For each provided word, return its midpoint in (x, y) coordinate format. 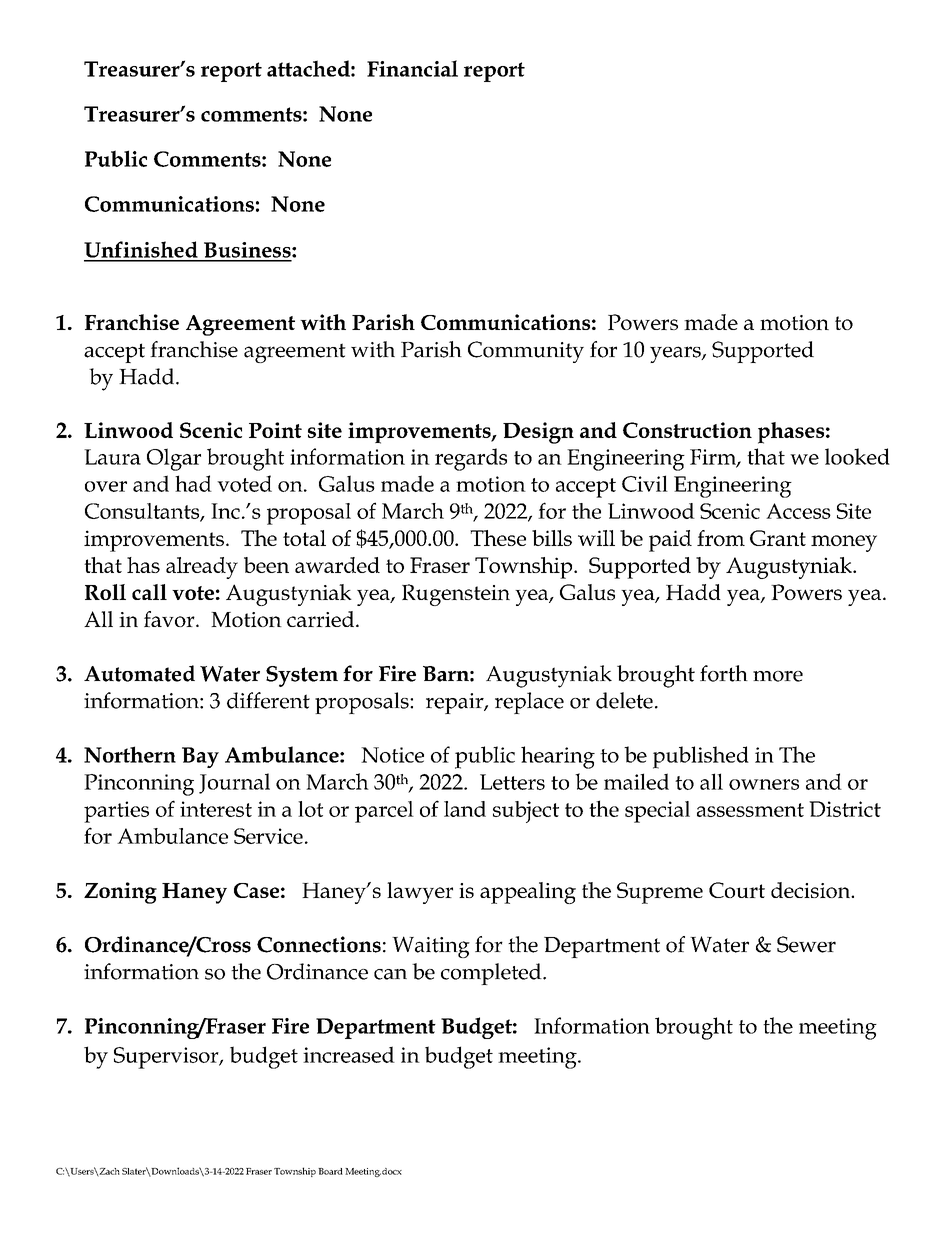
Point (275, 430)
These (498, 538)
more (778, 676)
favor (170, 619)
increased (349, 1054)
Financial (412, 68)
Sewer (806, 944)
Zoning (120, 893)
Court (737, 890)
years (676, 354)
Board (330, 1171)
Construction (687, 430)
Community (526, 352)
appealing (528, 893)
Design (538, 433)
